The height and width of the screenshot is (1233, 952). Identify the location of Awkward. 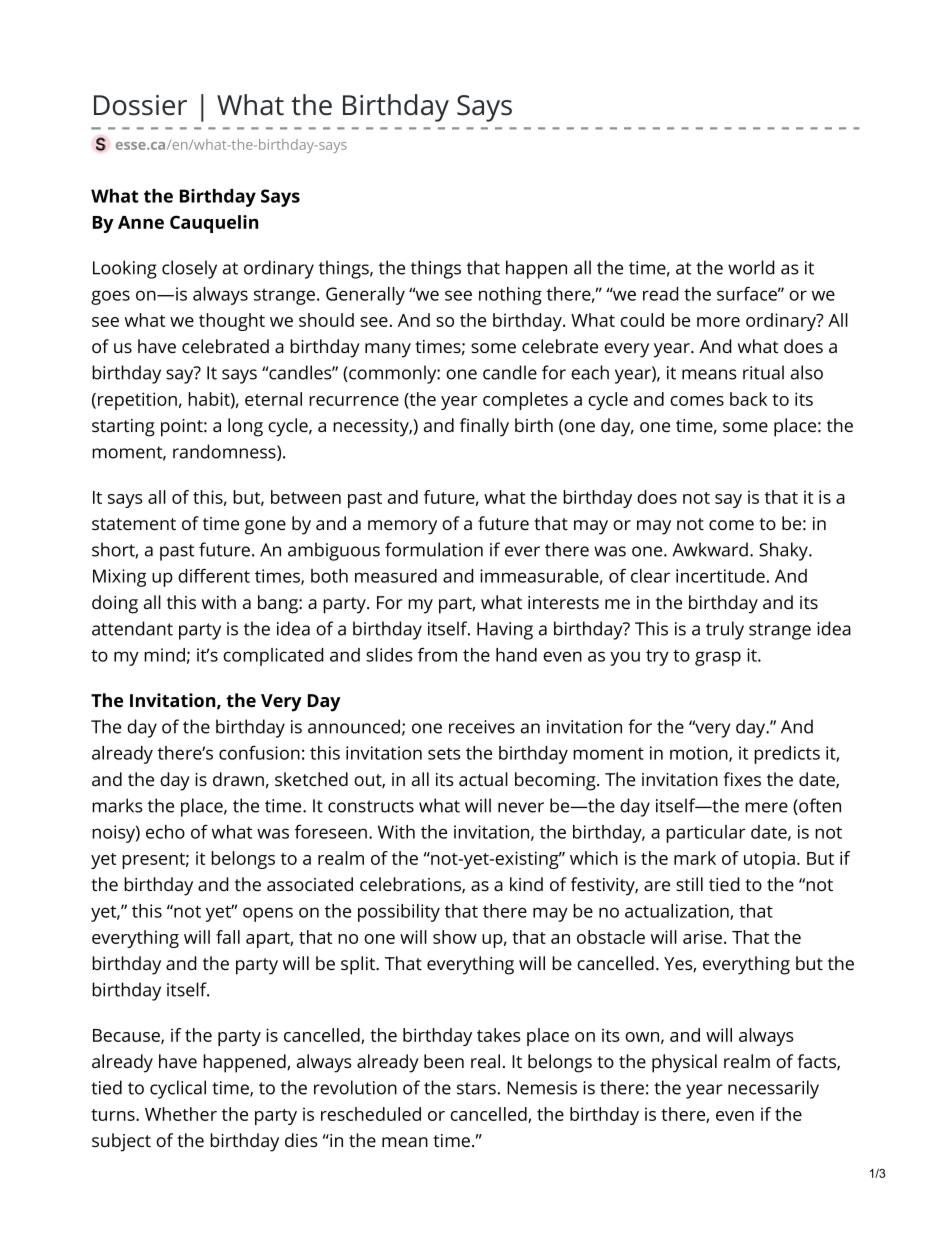
(710, 549).
